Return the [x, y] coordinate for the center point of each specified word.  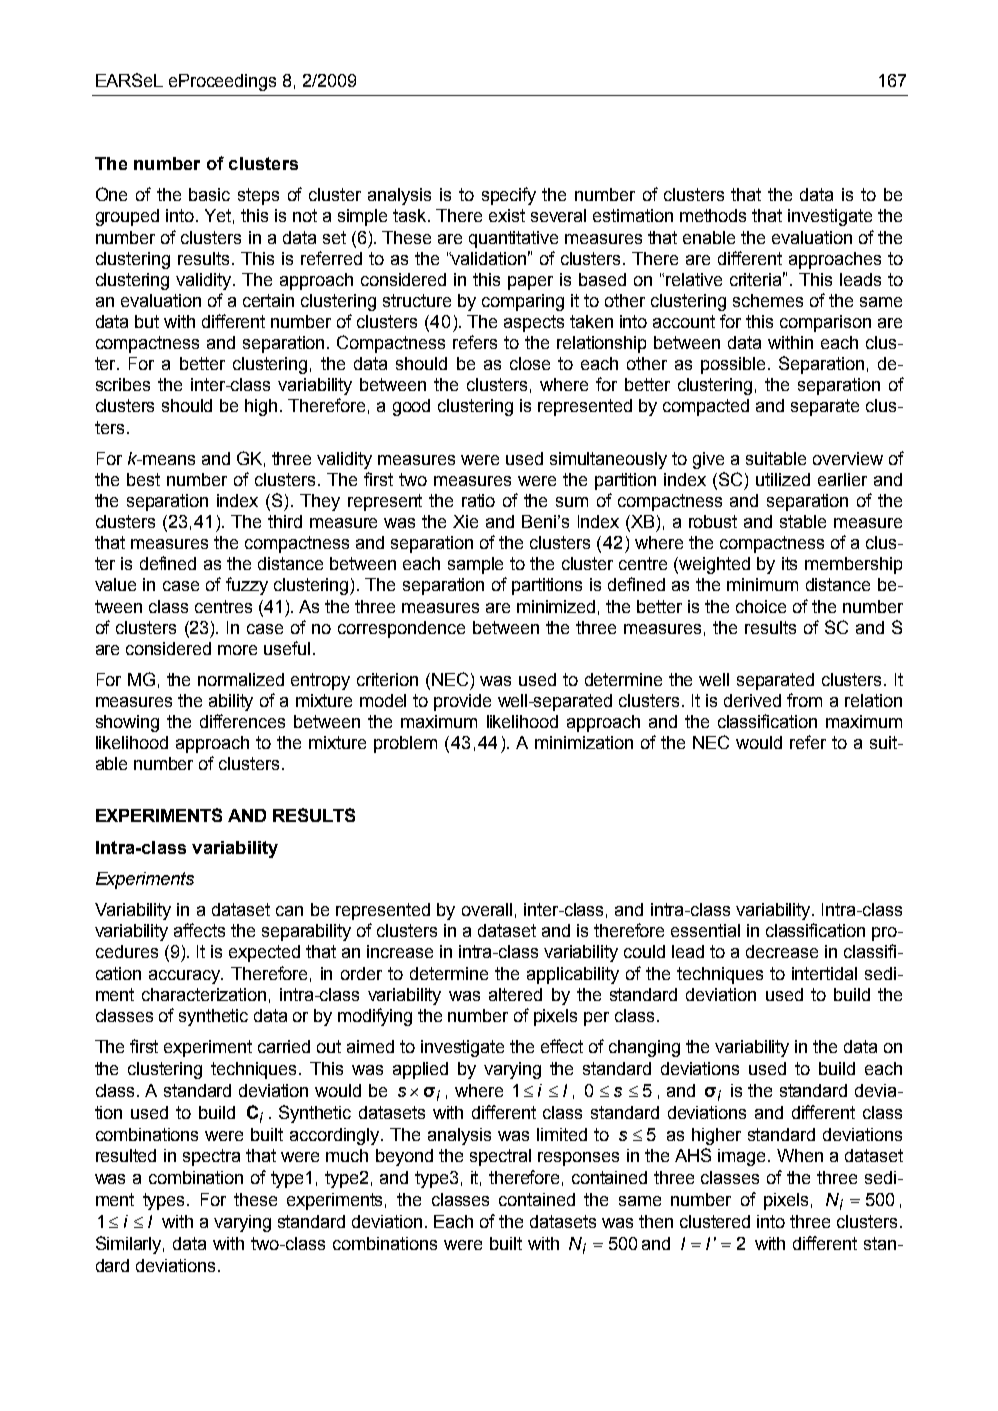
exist [507, 215]
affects [199, 930]
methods [713, 215]
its [789, 563]
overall [487, 909]
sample [475, 565]
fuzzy [247, 586]
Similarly [130, 1245]
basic [209, 194]
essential [705, 930]
